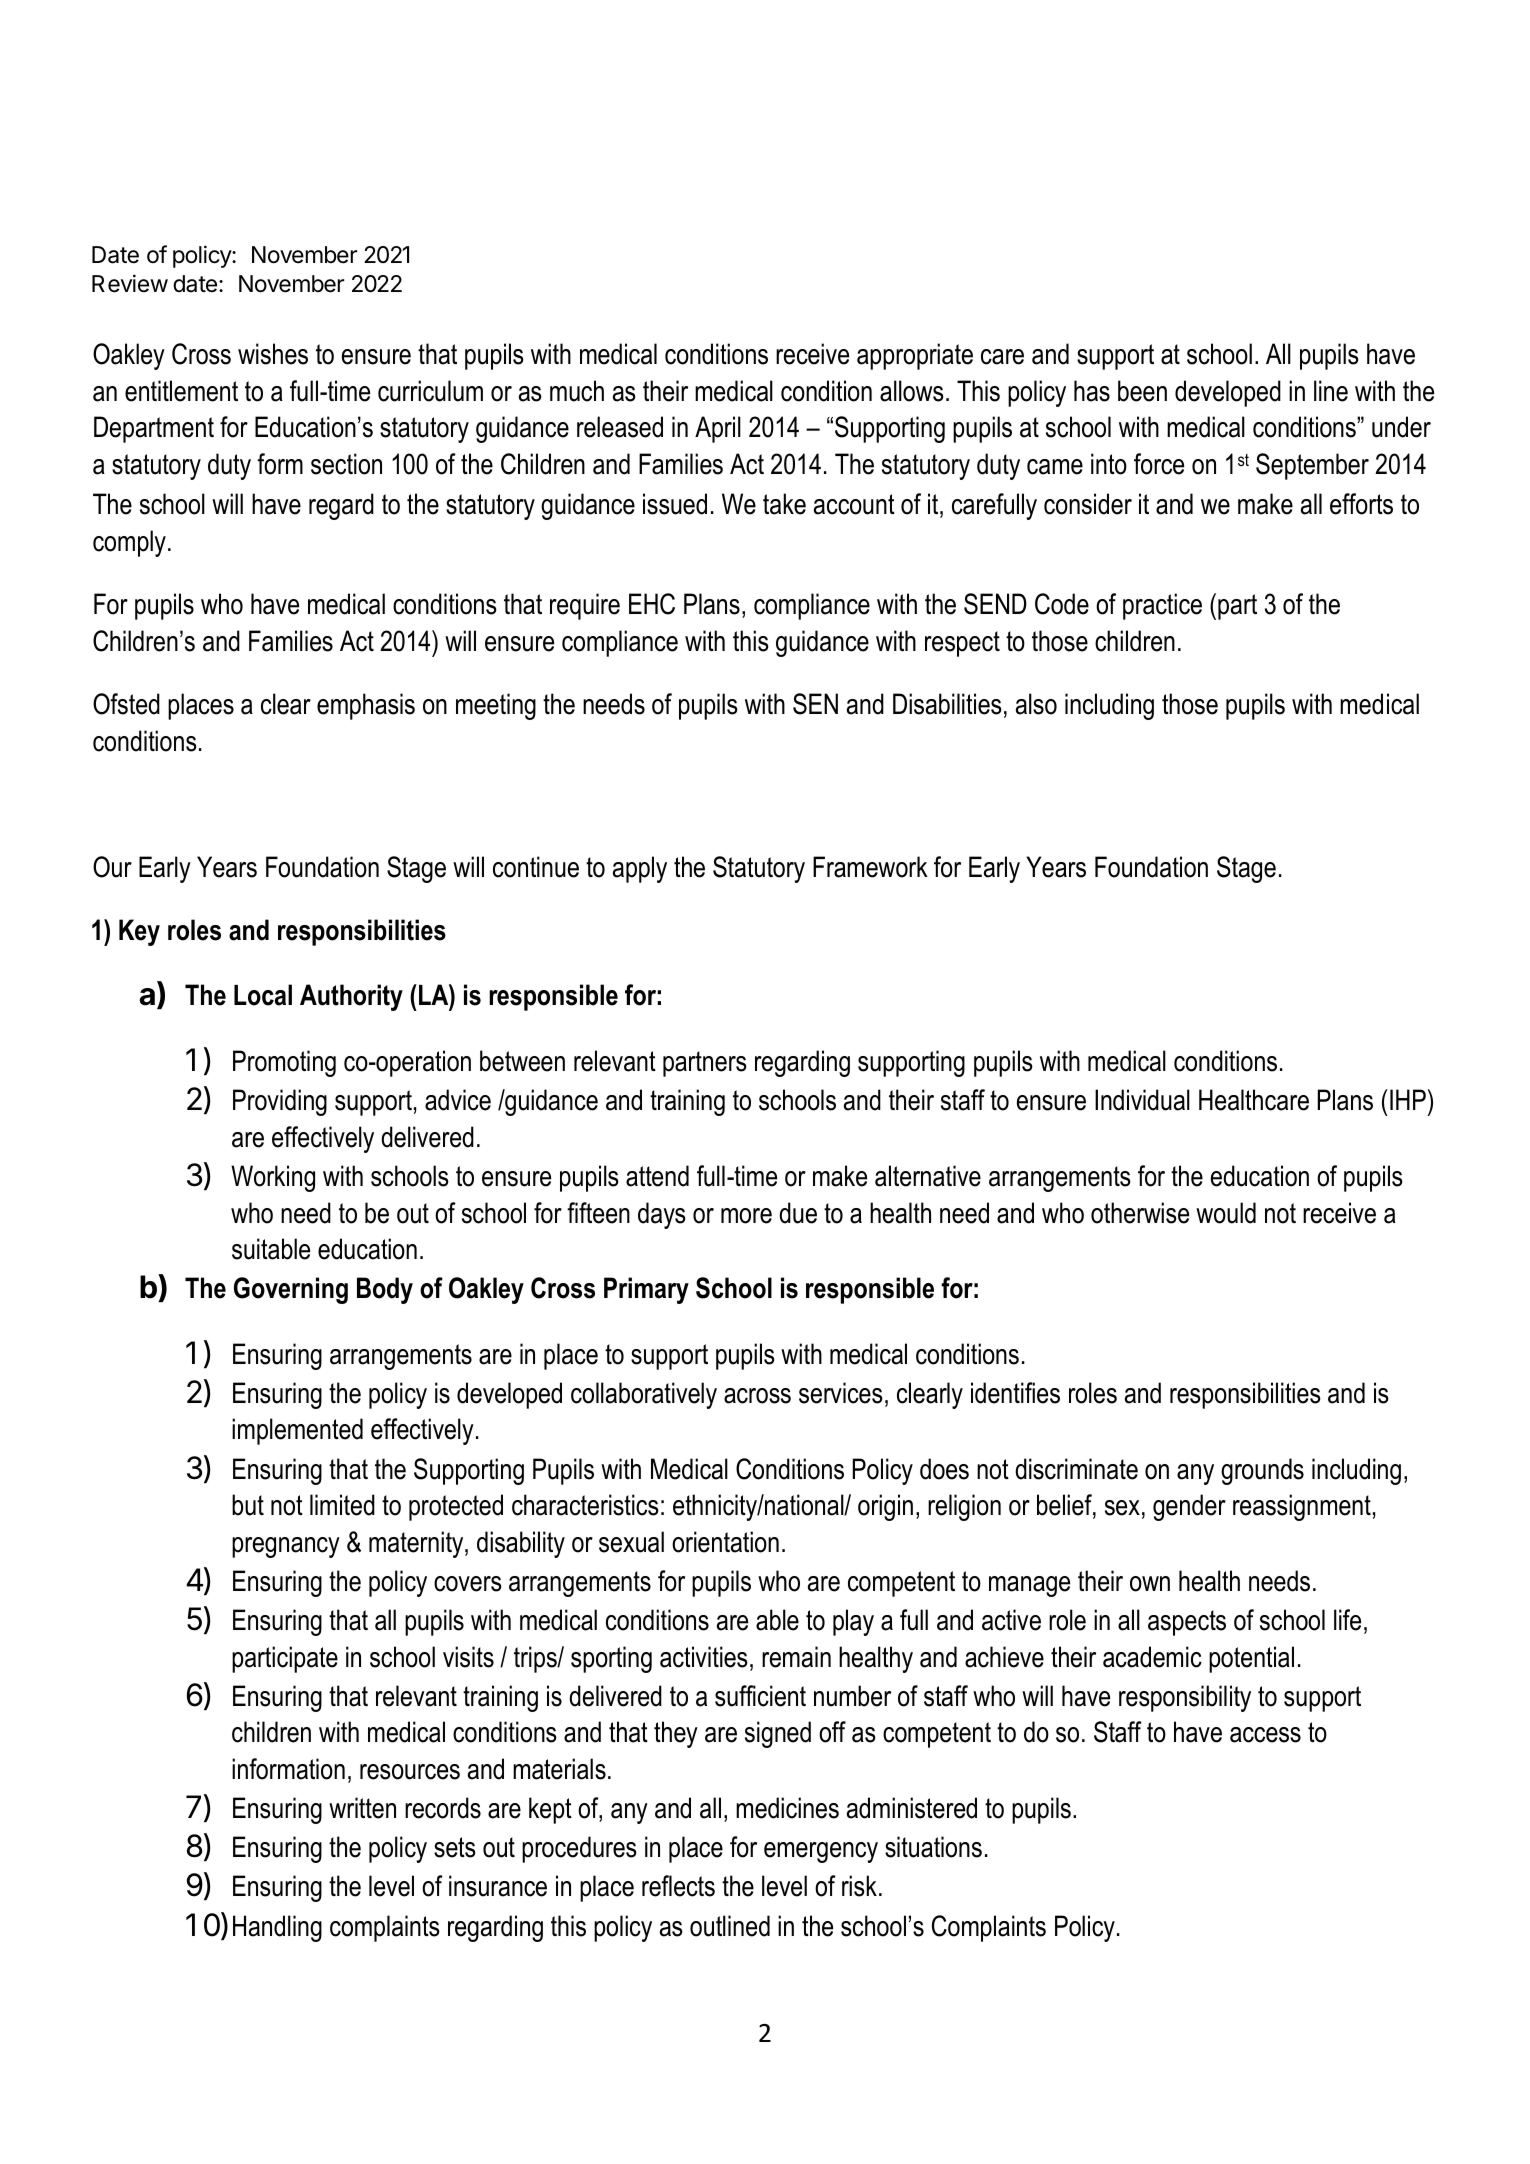 The width and height of the screenshot is (1530, 2164). What do you see at coordinates (841, 1393) in the screenshot?
I see `services` at bounding box center [841, 1393].
